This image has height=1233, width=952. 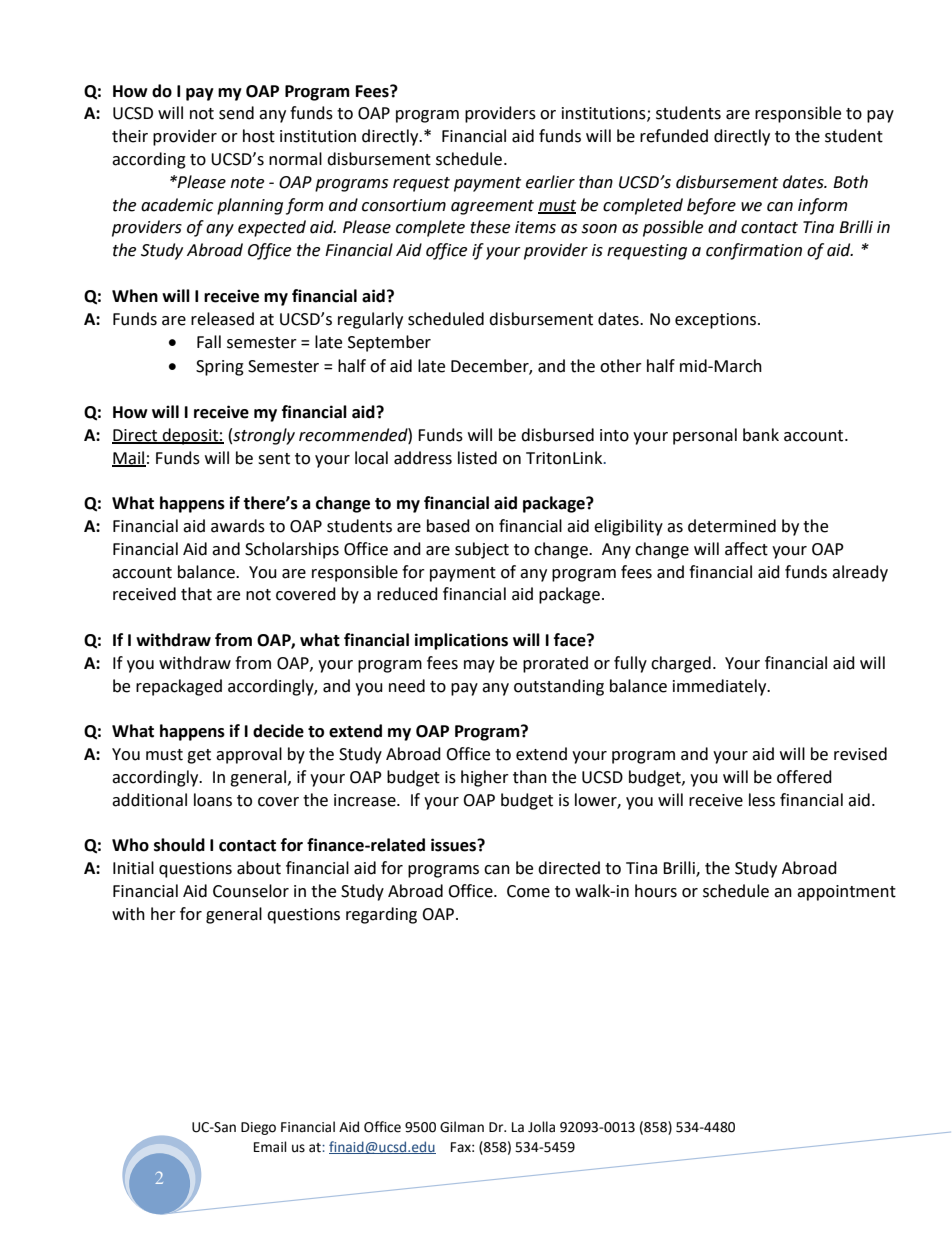 What do you see at coordinates (196, 594) in the image?
I see `that` at bounding box center [196, 594].
